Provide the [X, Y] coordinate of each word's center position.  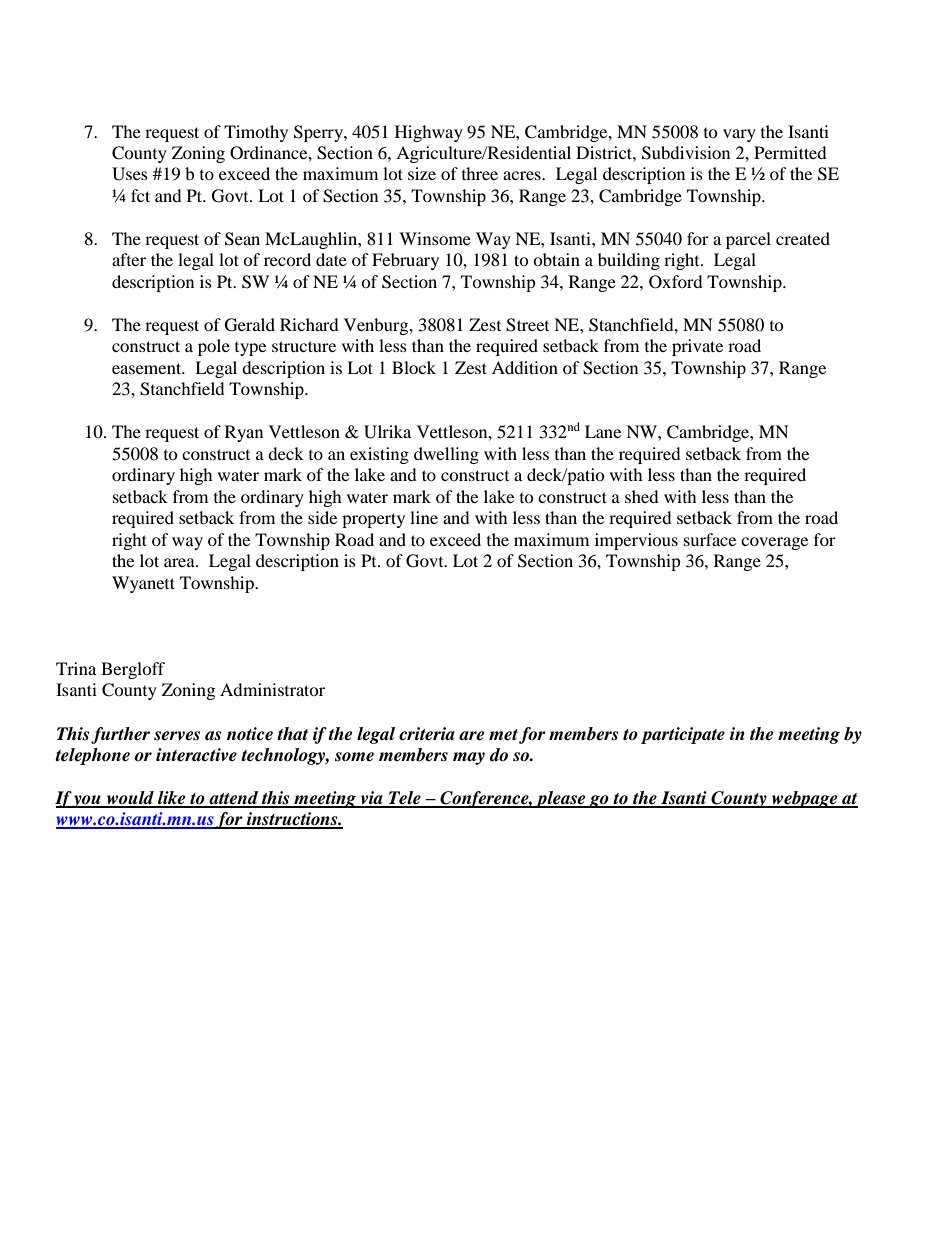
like [172, 799]
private [697, 347]
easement [148, 368]
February [405, 261]
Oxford [676, 282]
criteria [427, 734]
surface [710, 539]
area [180, 562]
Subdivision [686, 153]
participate [683, 735]
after [129, 259]
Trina [76, 668]
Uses [130, 174]
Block [414, 367]
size [422, 173]
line [424, 517]
